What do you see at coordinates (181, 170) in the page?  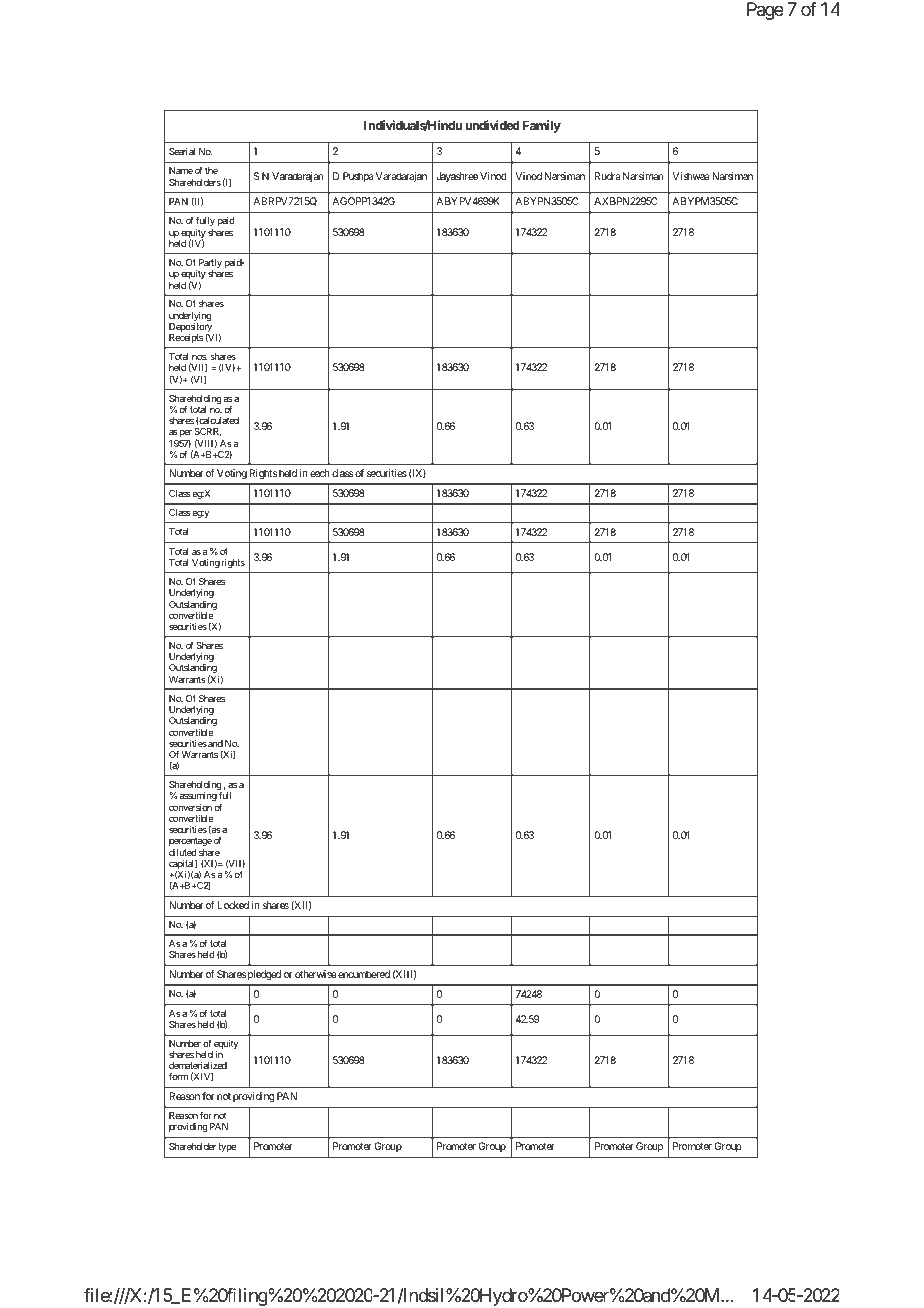 I see `Name` at bounding box center [181, 170].
